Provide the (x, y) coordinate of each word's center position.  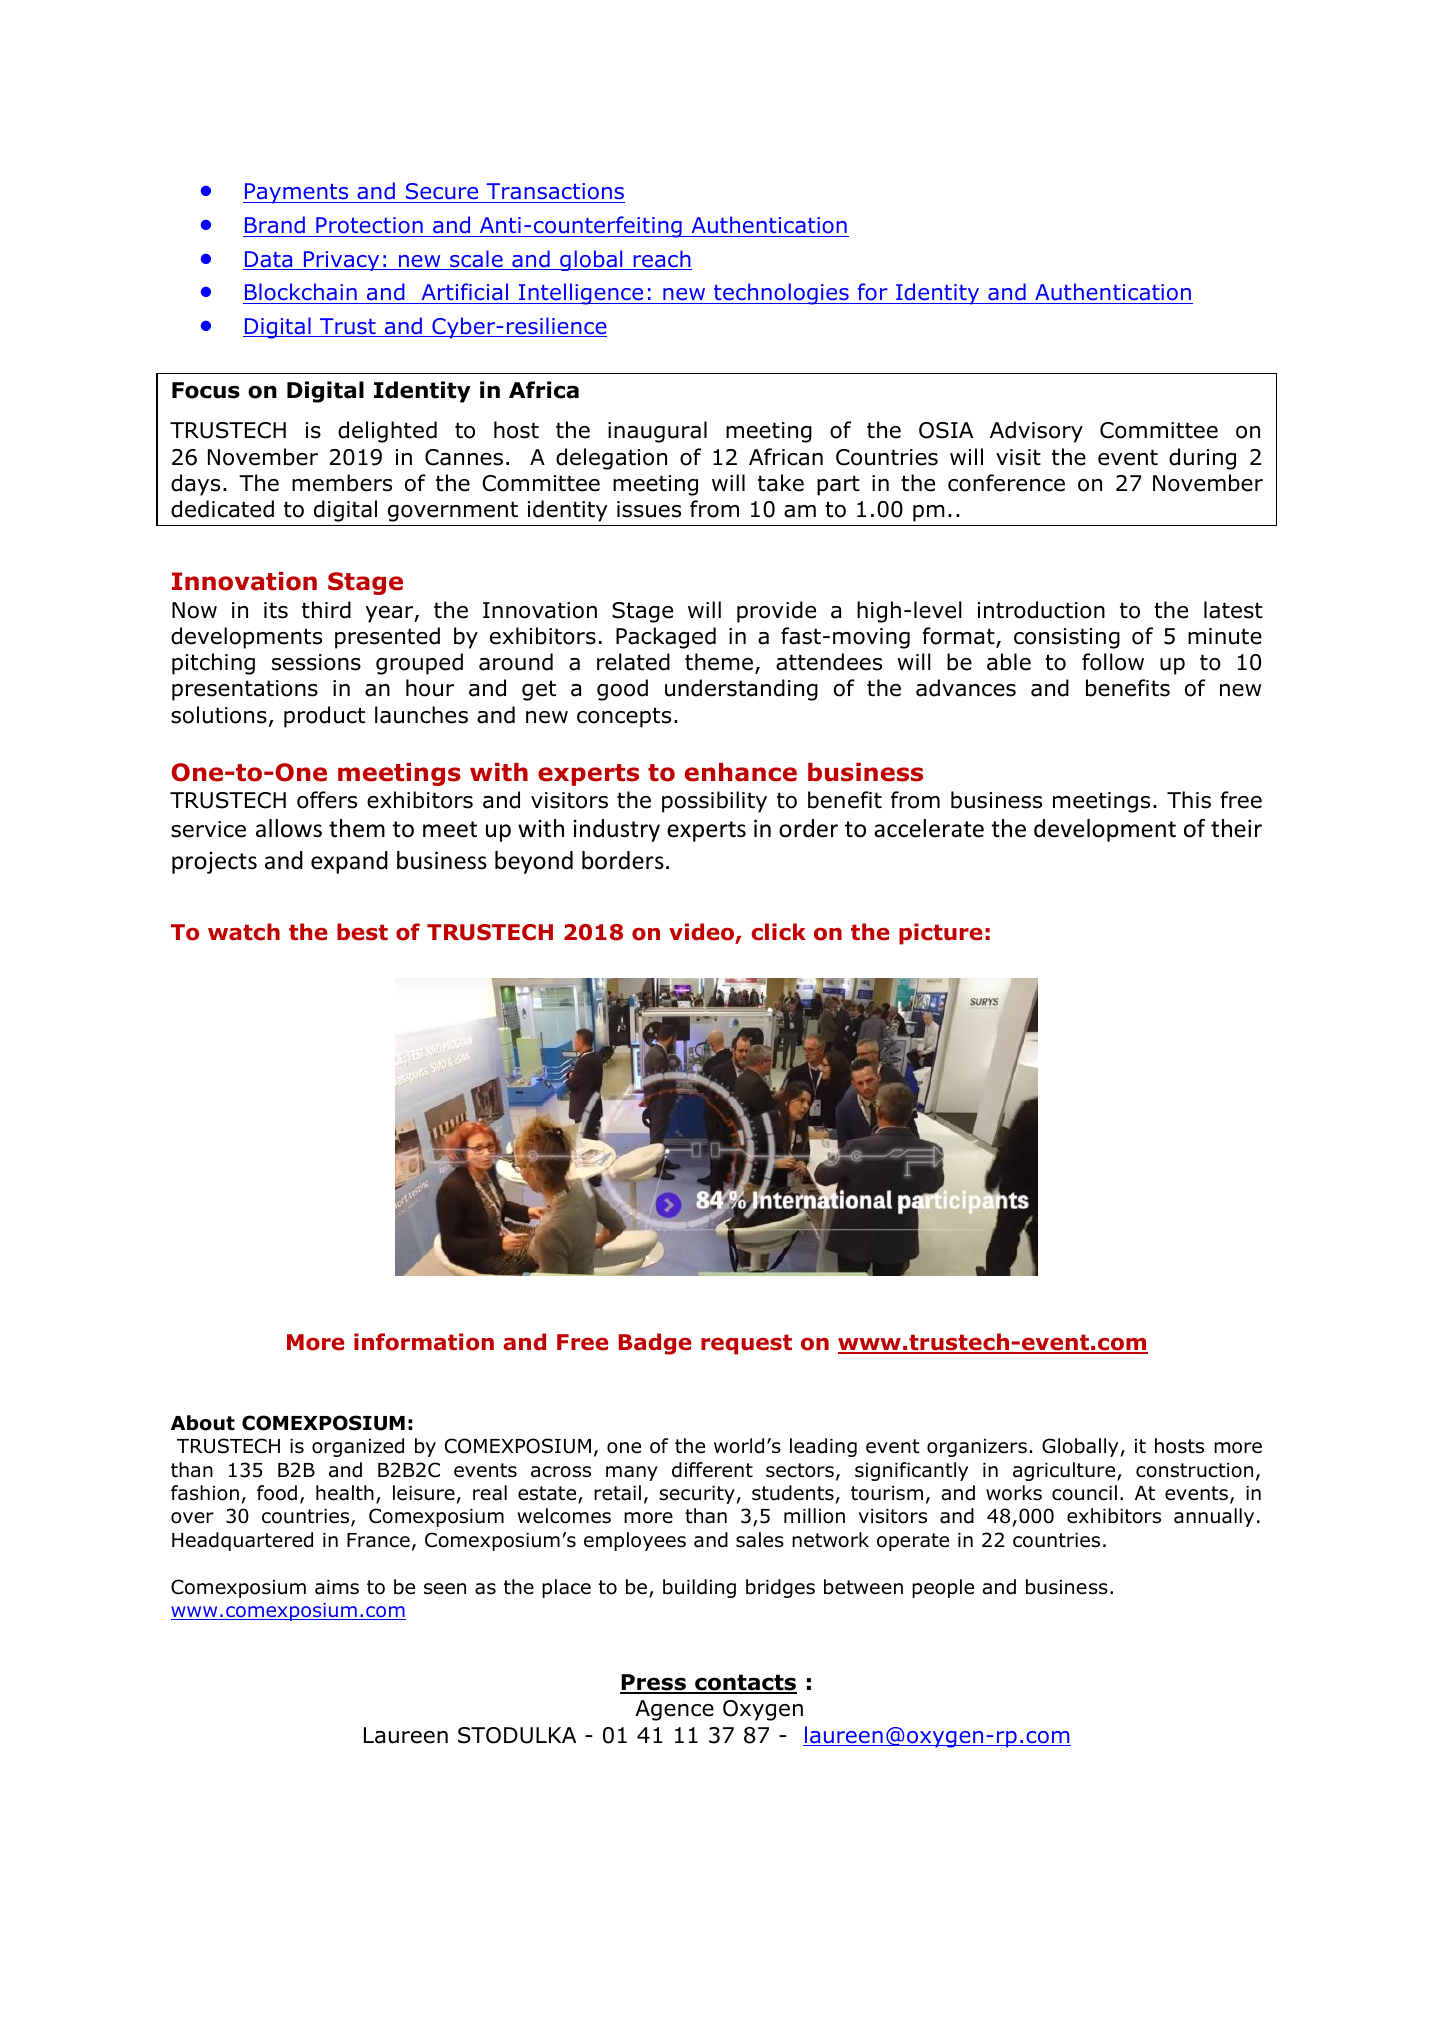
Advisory (1036, 432)
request (746, 1344)
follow (1113, 662)
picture (940, 934)
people (943, 1588)
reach (661, 260)
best (362, 932)
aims (337, 1587)
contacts (745, 1683)
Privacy (341, 261)
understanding (741, 690)
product (324, 717)
